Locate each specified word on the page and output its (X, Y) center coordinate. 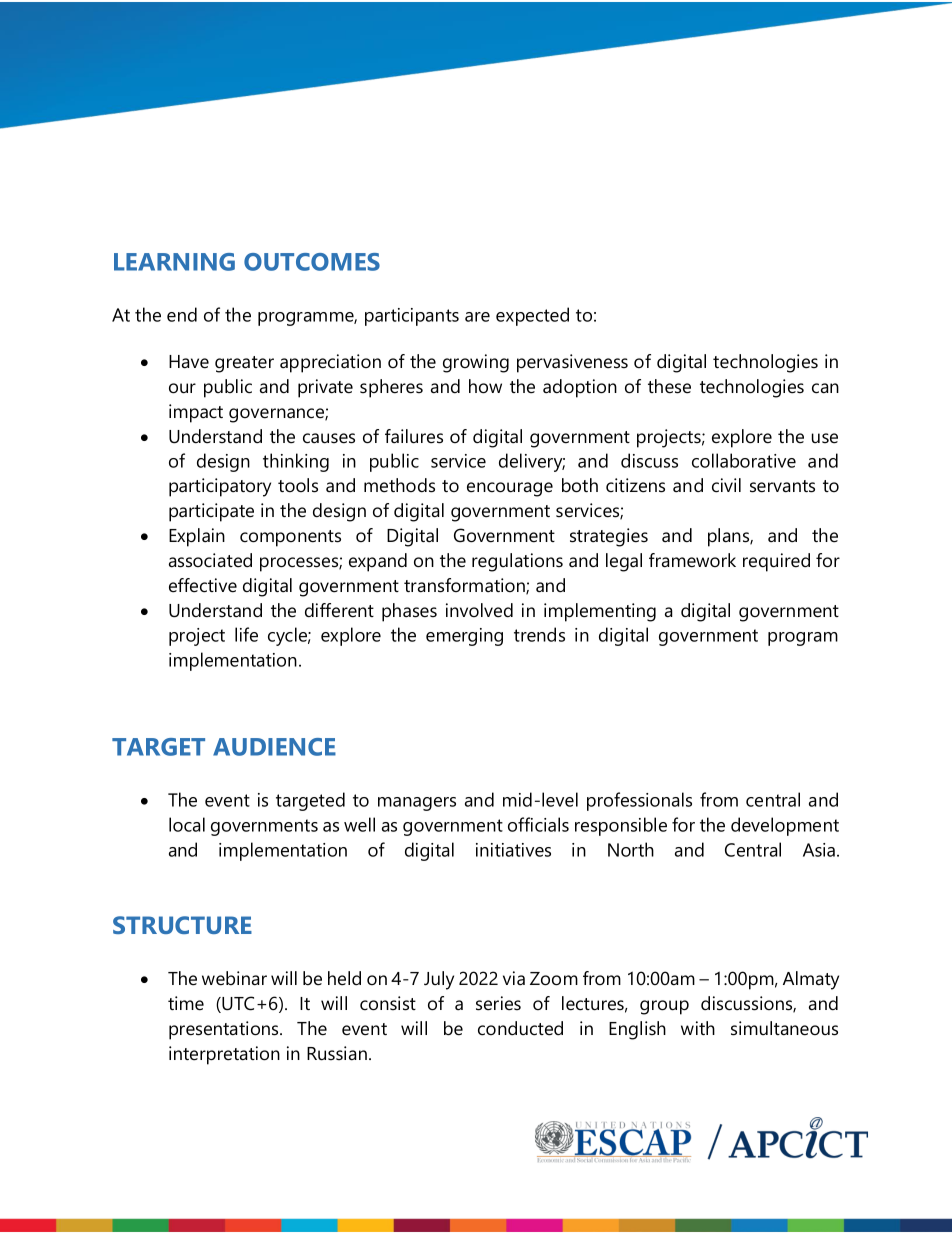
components (290, 538)
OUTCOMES (312, 262)
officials (538, 824)
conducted (520, 1028)
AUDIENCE (274, 747)
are (477, 317)
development (785, 826)
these (669, 386)
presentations (225, 1030)
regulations (517, 562)
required (776, 562)
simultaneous (784, 1028)
